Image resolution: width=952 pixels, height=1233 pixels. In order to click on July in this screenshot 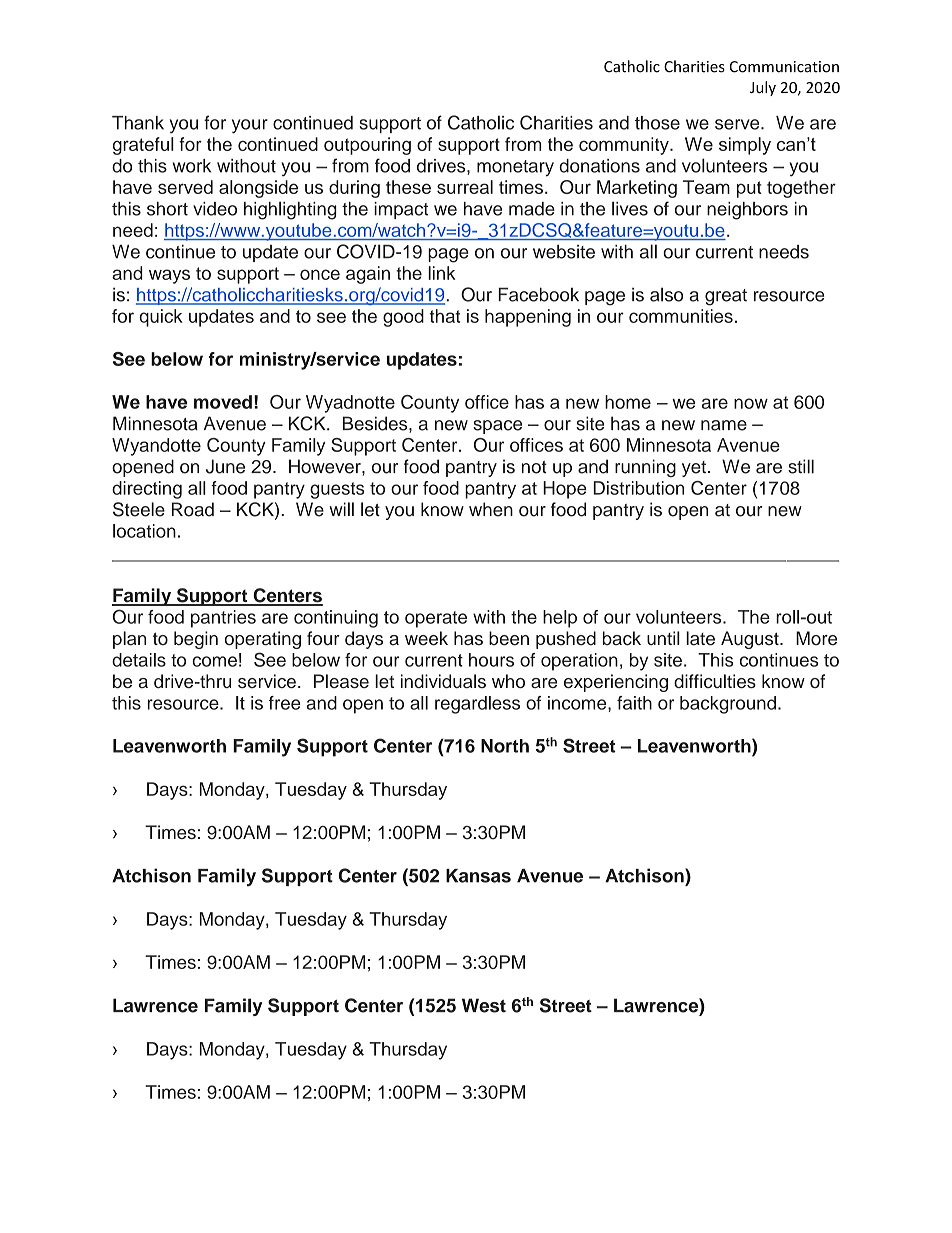, I will do `click(763, 88)`.
